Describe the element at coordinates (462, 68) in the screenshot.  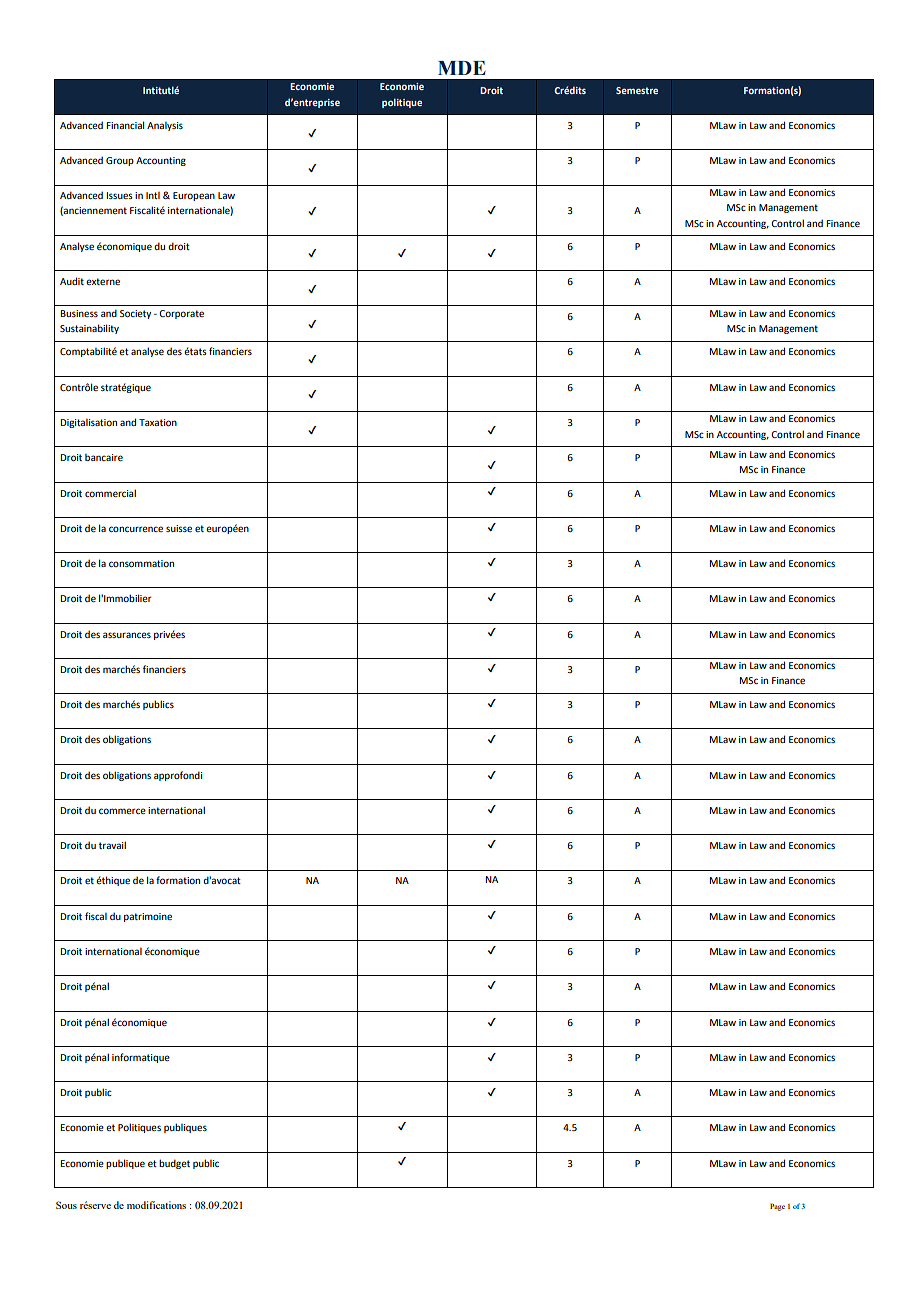
I see `MDE` at that location.
